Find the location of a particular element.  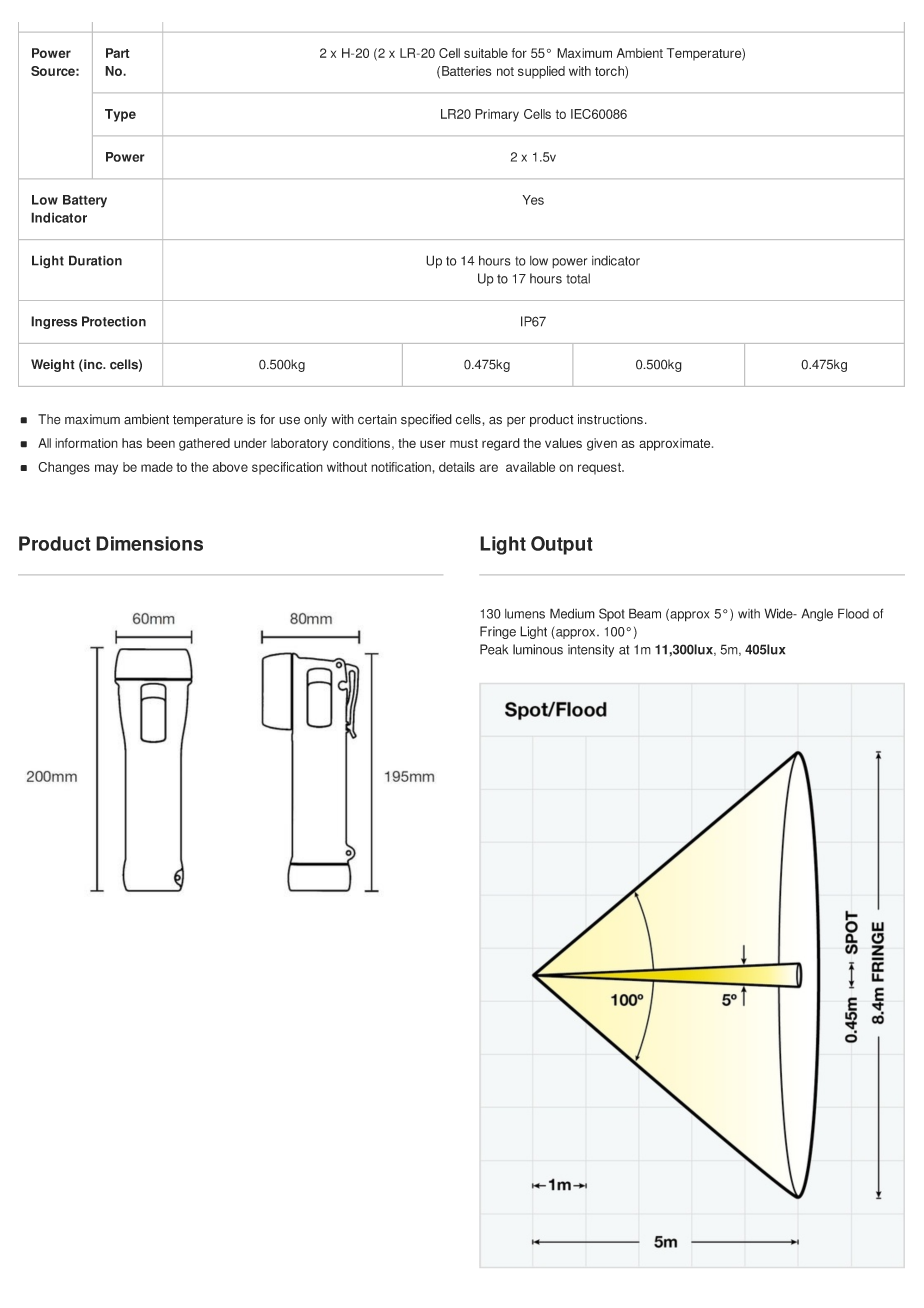

Part is located at coordinates (118, 53).
